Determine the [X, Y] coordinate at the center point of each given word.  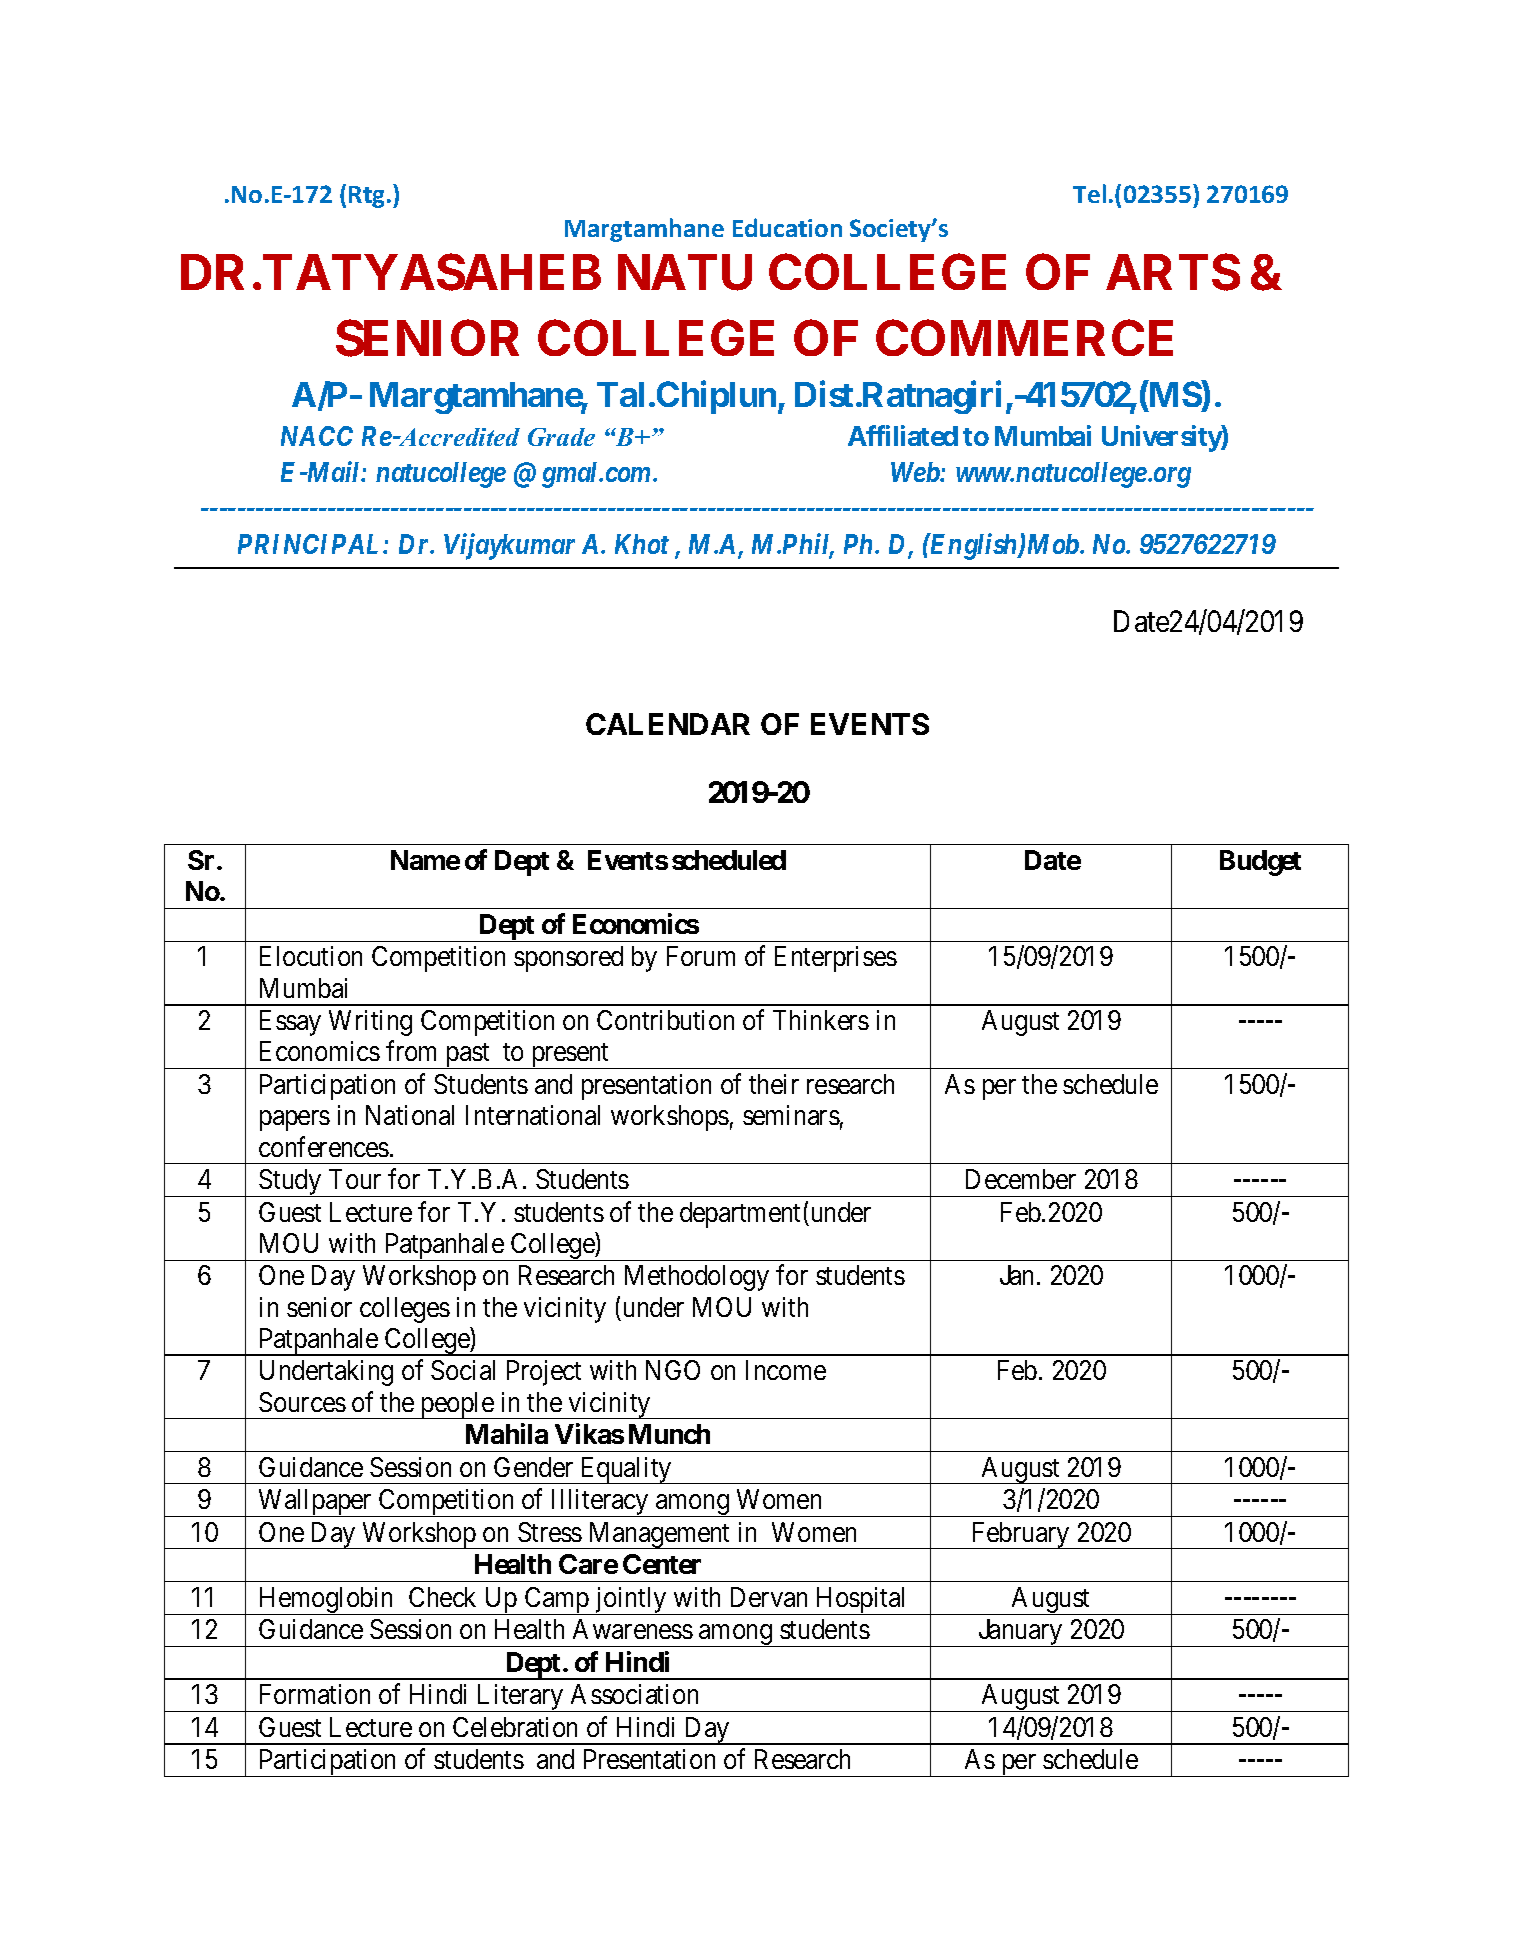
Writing [370, 1023]
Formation [315, 1694]
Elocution [311, 956]
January [1020, 1633]
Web [916, 472]
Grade [561, 437]
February [1020, 1535]
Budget [1260, 863]
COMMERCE [1024, 337]
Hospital [862, 1601]
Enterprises [836, 959]
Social [463, 1370]
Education [787, 227]
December [1021, 1179]
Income [786, 1370]
